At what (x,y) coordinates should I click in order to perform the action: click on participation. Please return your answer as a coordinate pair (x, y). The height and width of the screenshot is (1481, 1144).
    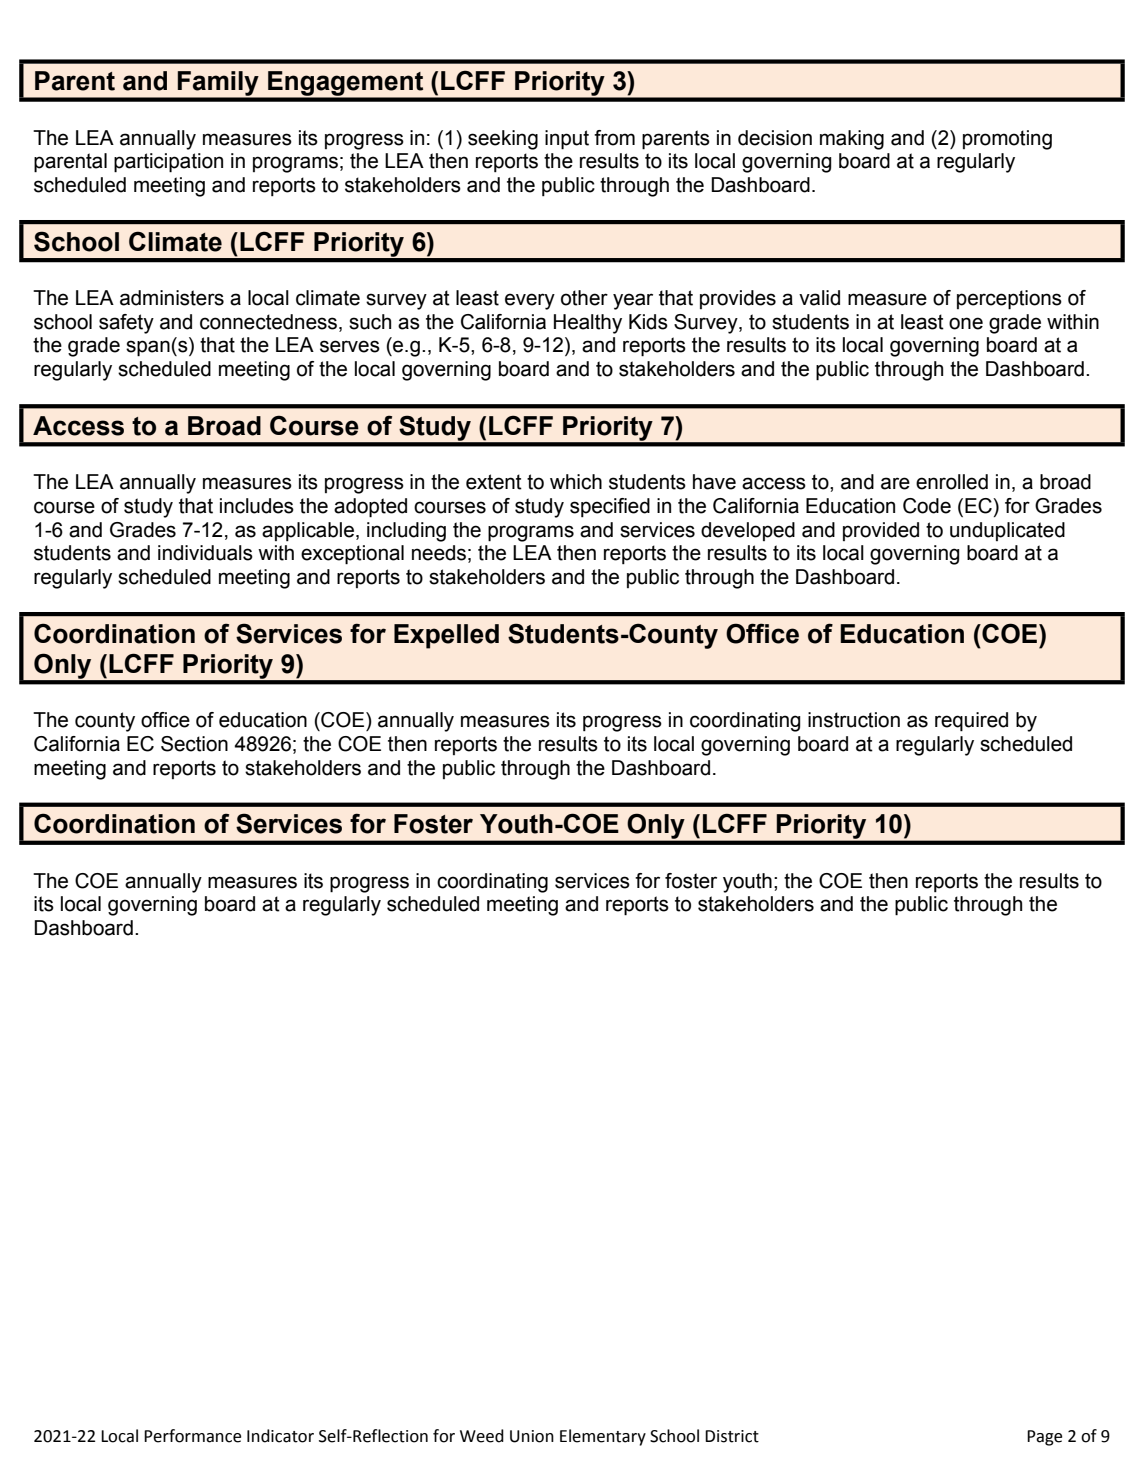
    Looking at the image, I should click on (168, 163).
